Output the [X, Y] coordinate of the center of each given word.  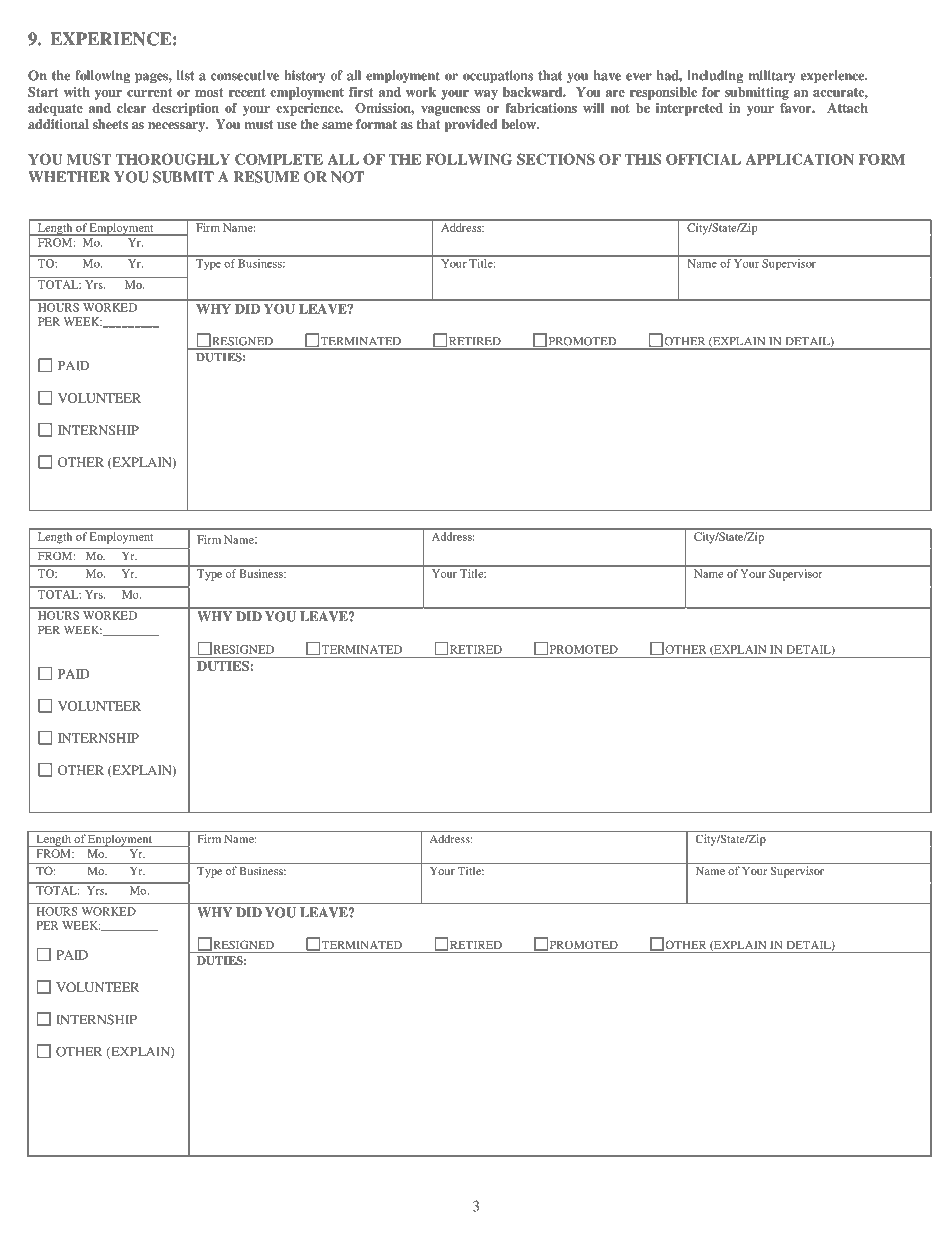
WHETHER [69, 177]
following [102, 76]
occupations [498, 76]
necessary [178, 127]
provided [470, 125]
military [772, 76]
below [520, 124]
